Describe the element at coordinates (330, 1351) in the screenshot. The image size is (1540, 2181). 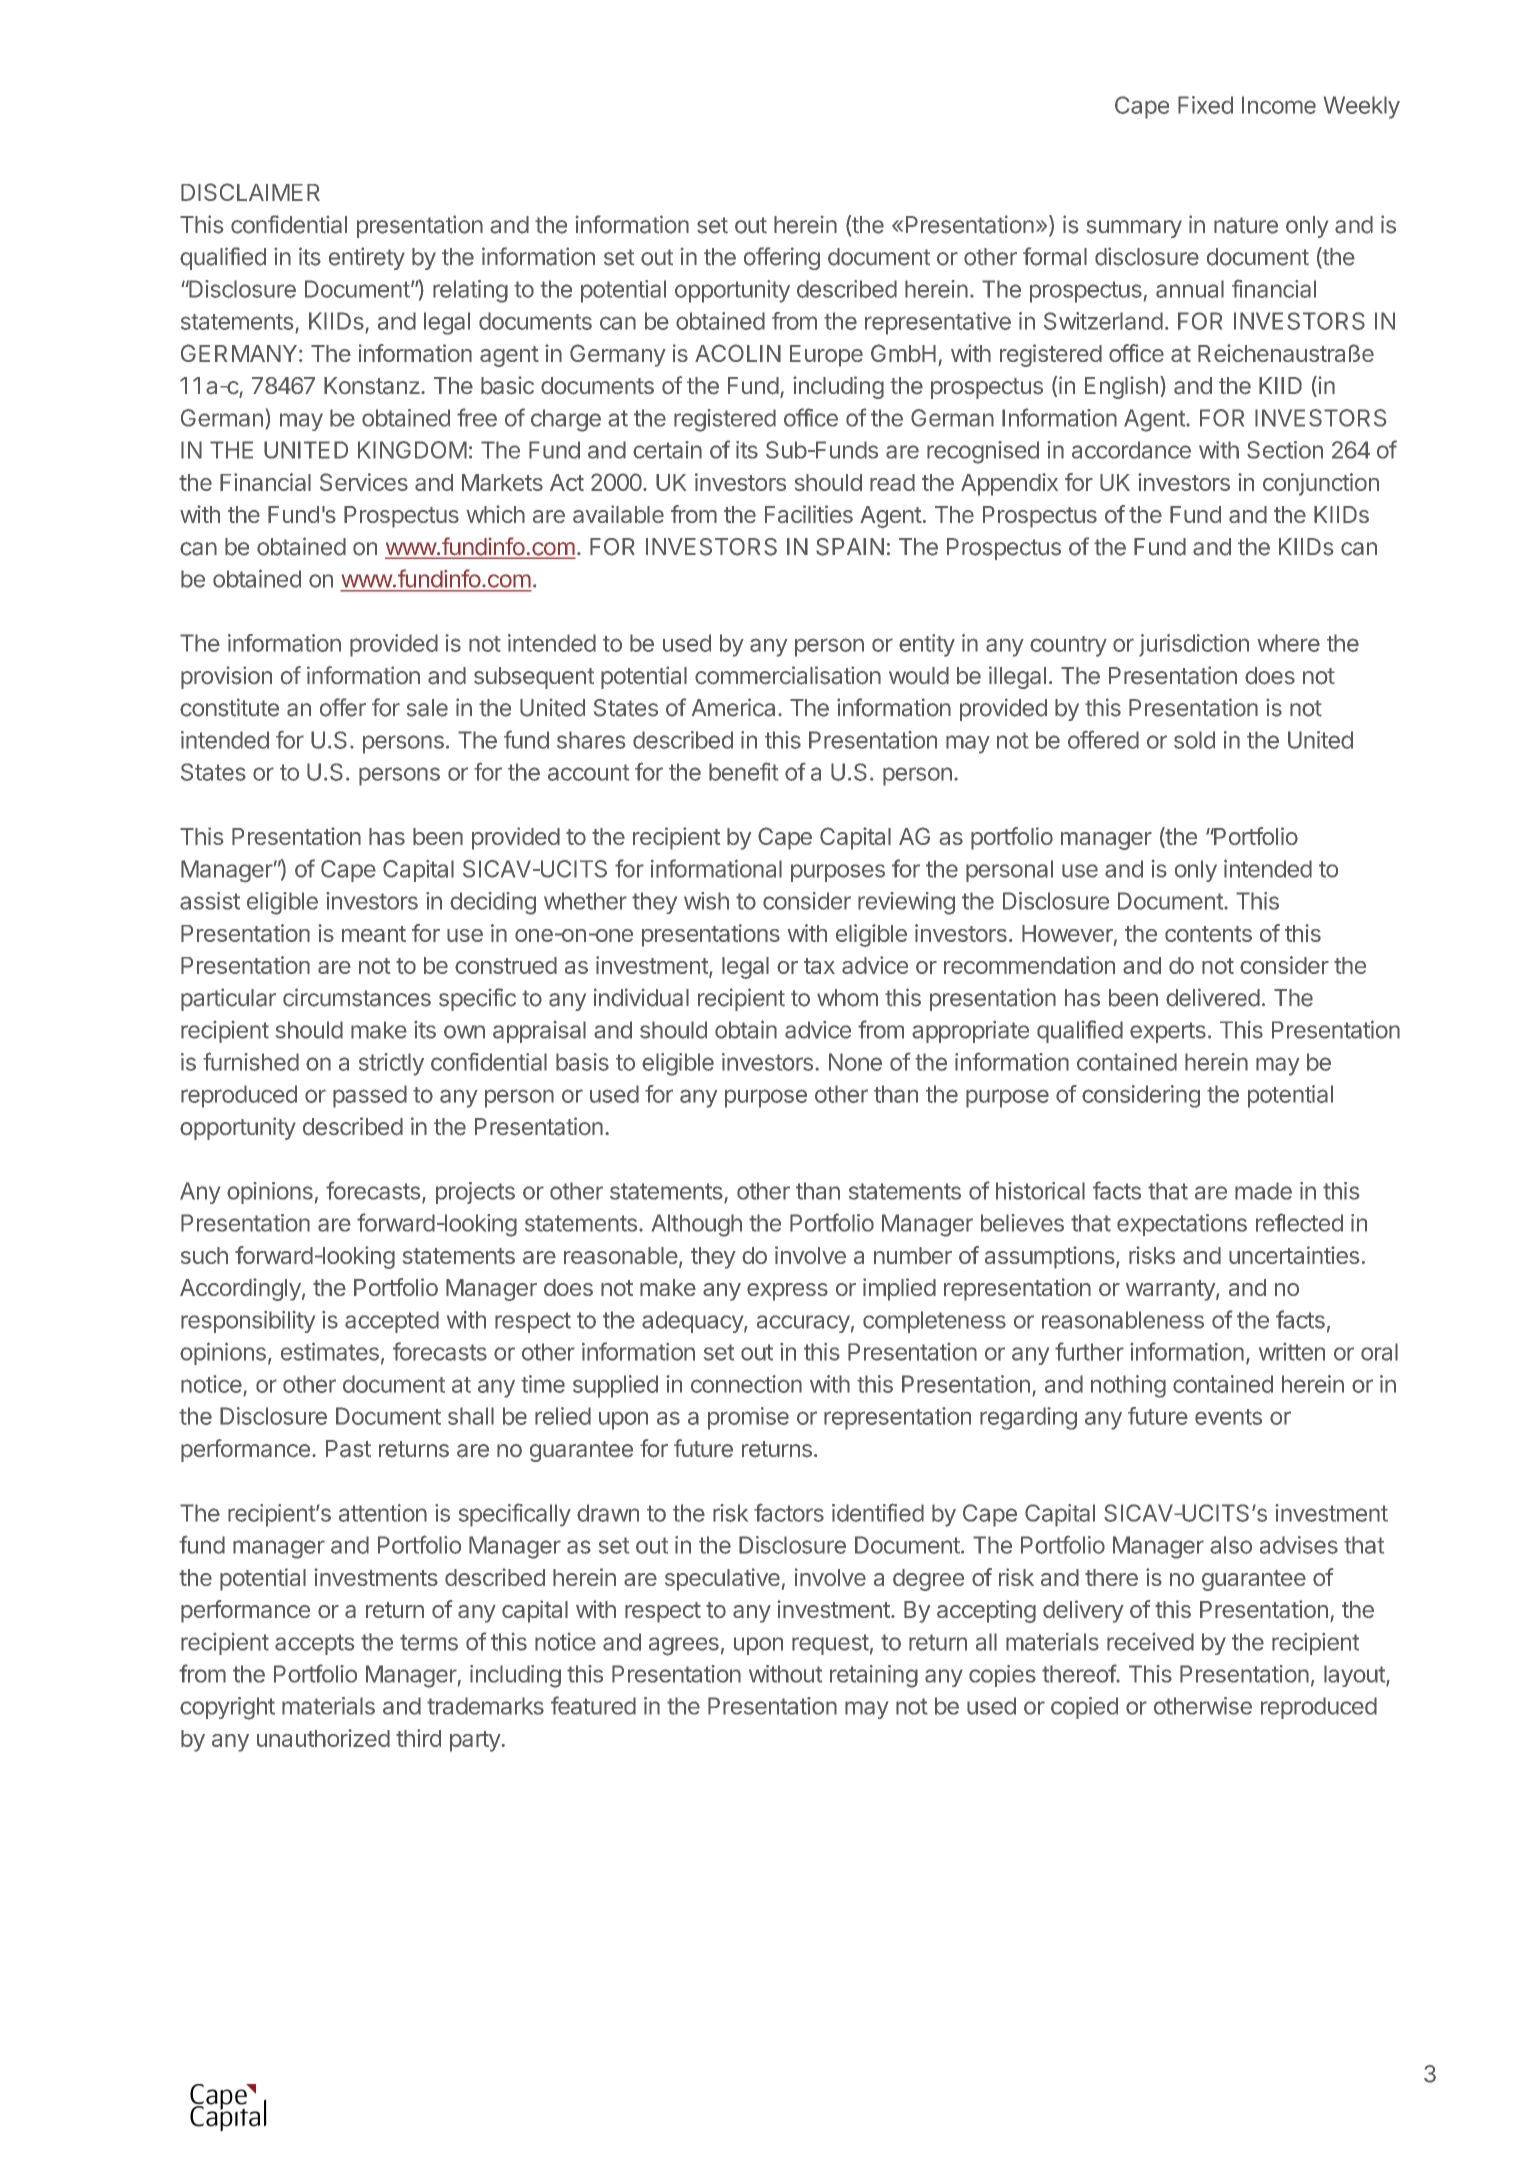
I see `estimates` at that location.
